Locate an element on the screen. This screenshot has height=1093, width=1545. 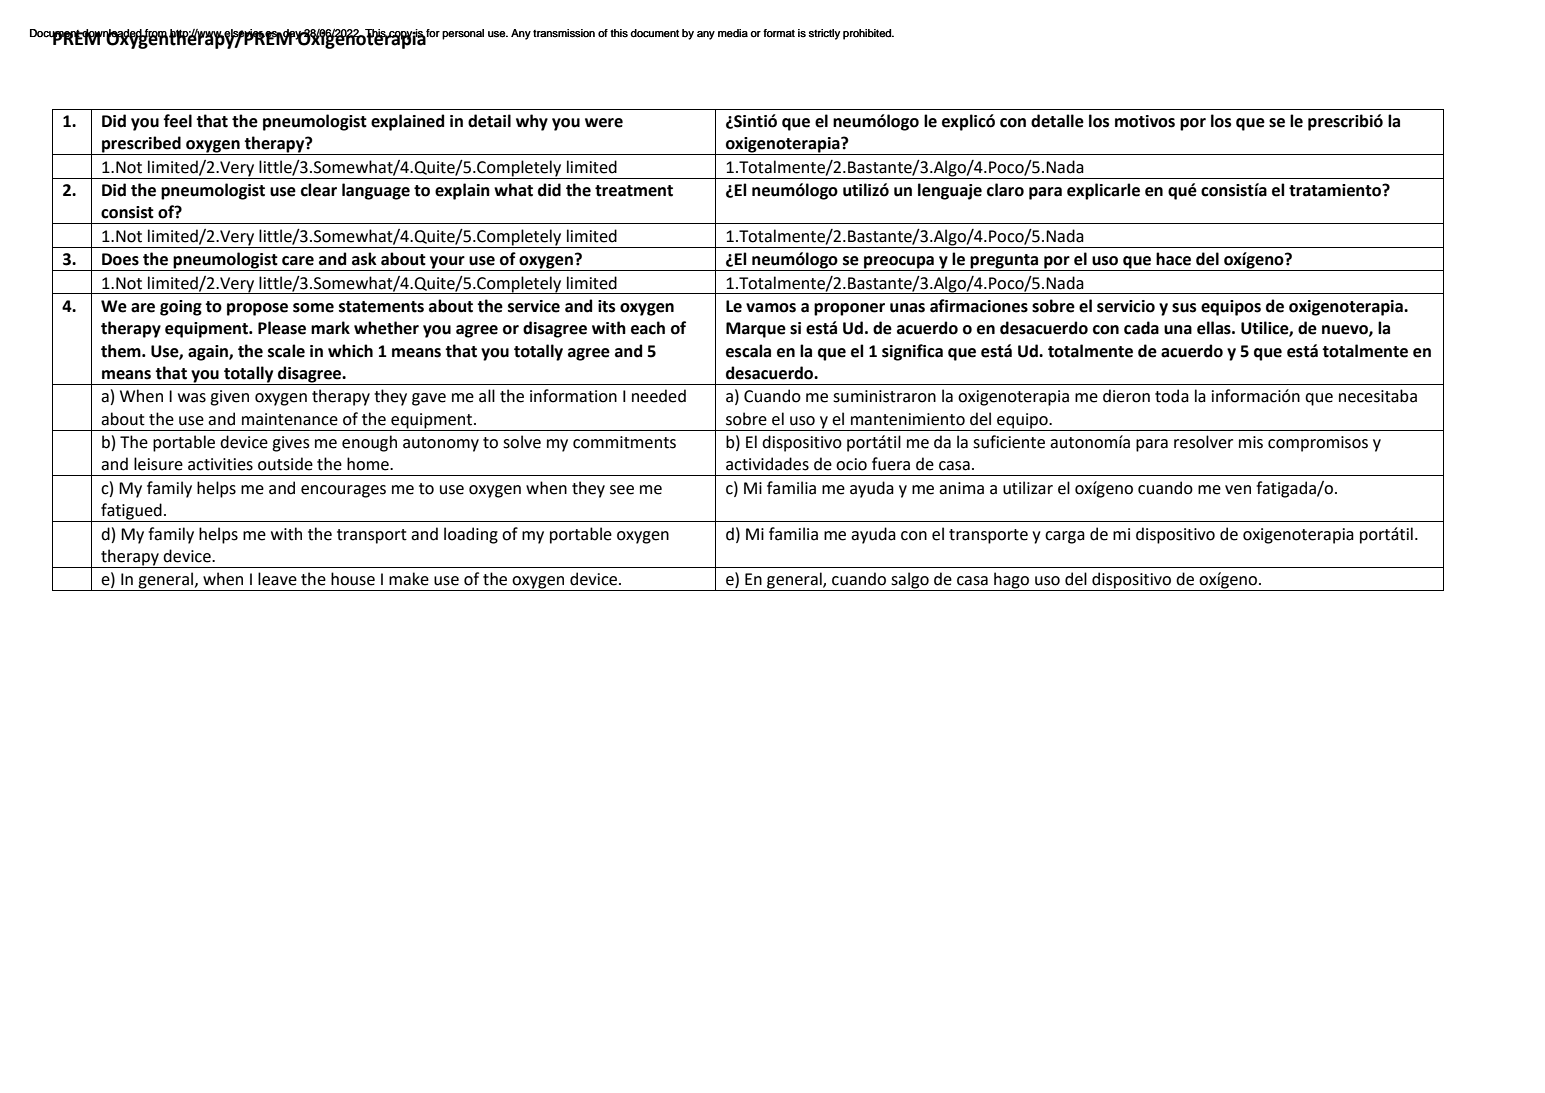
Marque is located at coordinates (756, 330).
